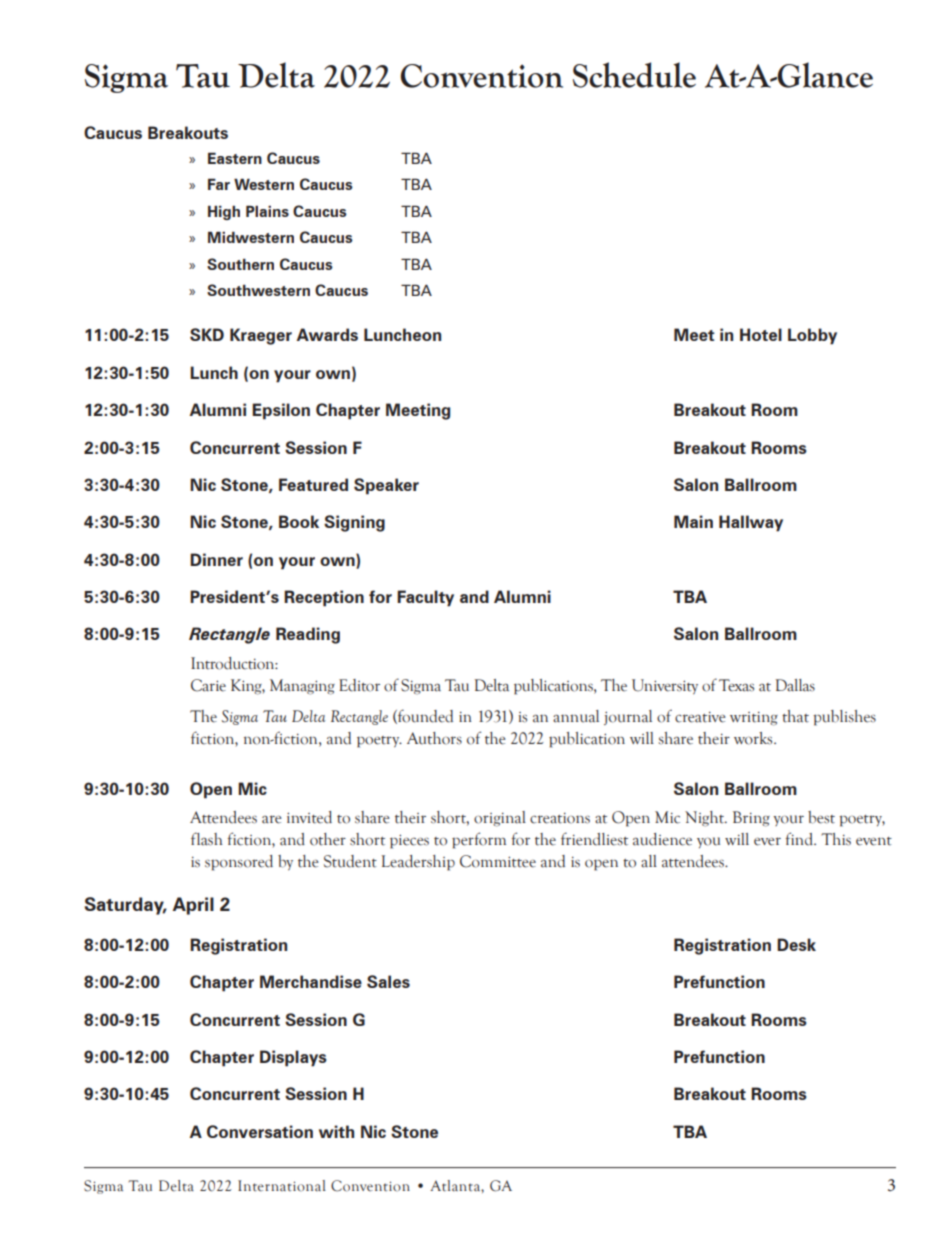 The image size is (952, 1233). What do you see at coordinates (336, 1131) in the screenshot?
I see `with` at bounding box center [336, 1131].
